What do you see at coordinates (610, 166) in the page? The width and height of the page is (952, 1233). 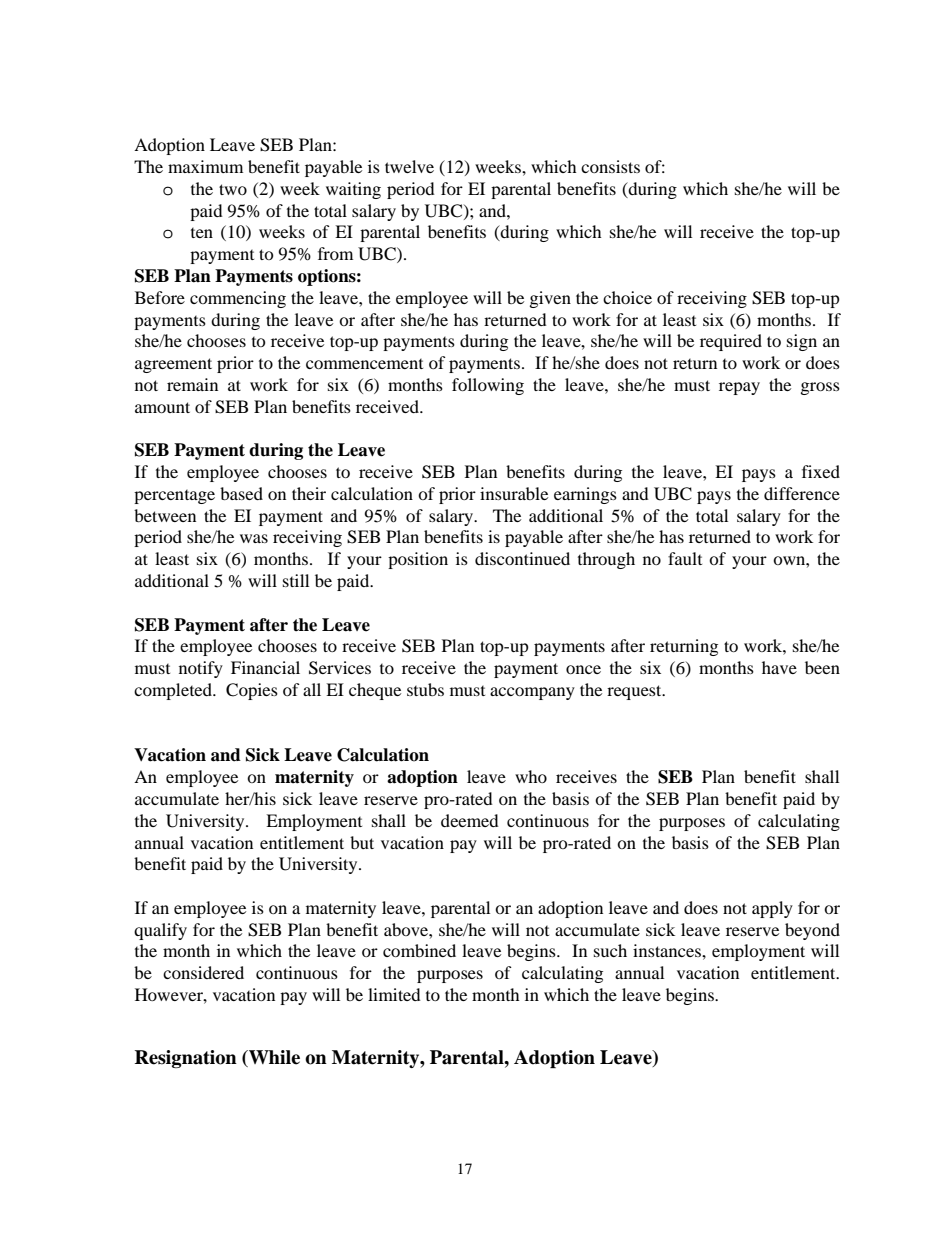 I see `consists` at bounding box center [610, 166].
